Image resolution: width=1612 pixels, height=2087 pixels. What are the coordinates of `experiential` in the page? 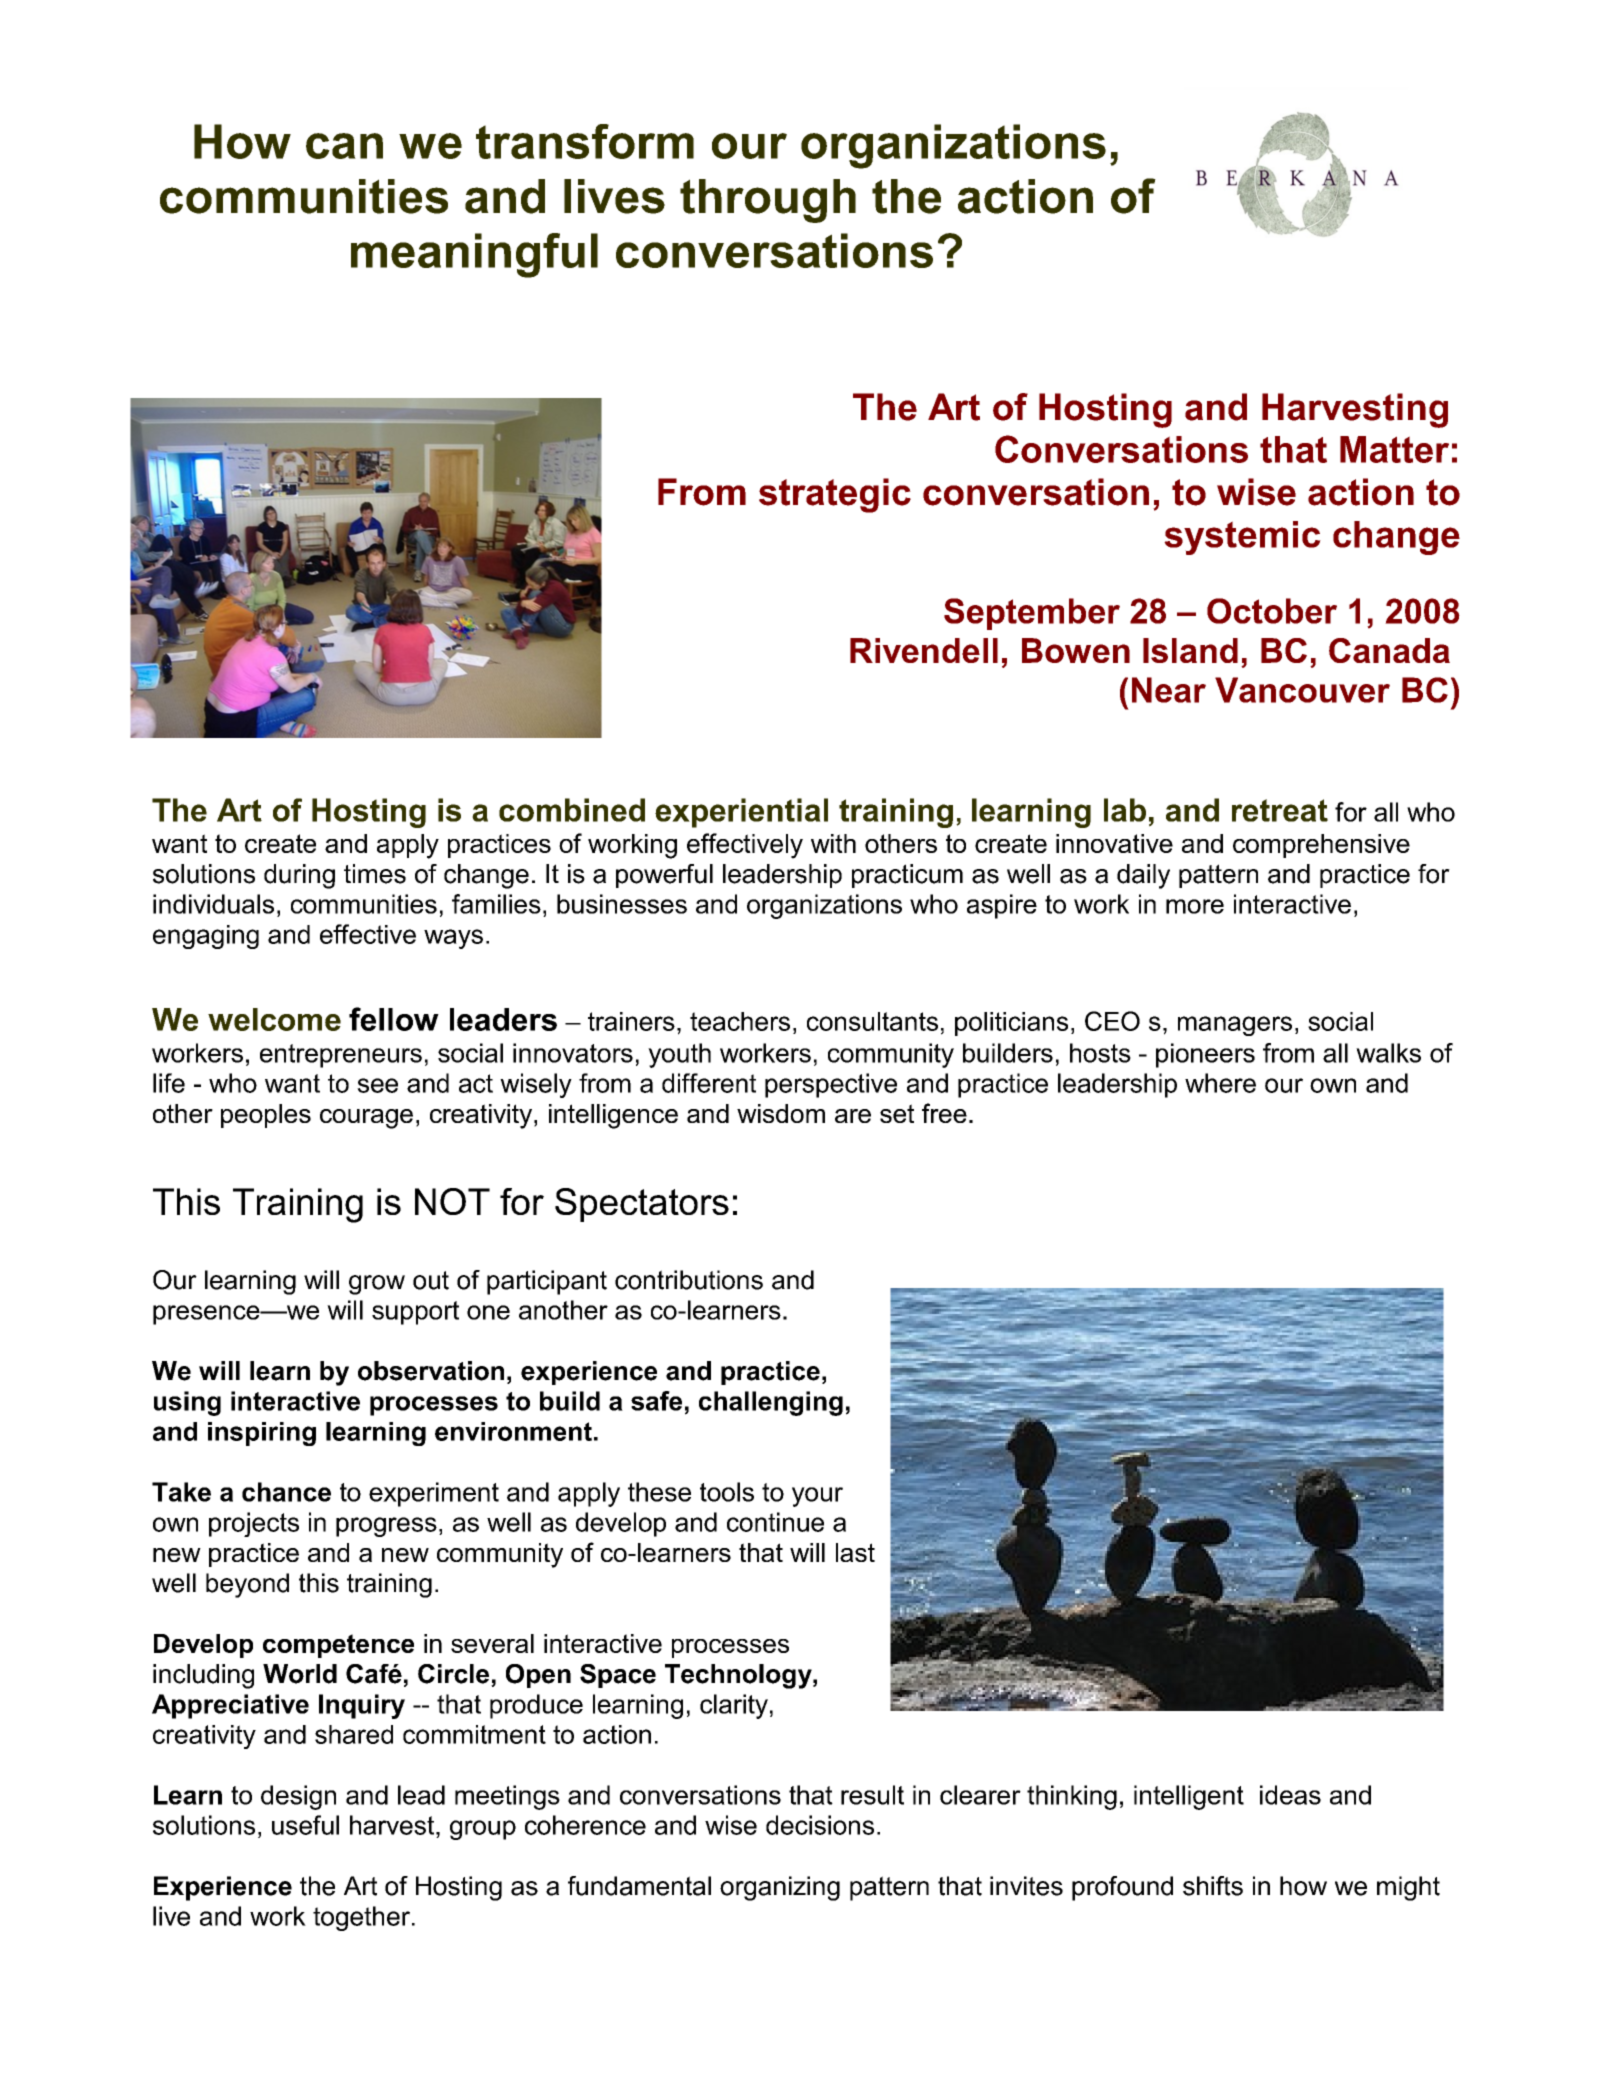 It's located at (741, 813).
